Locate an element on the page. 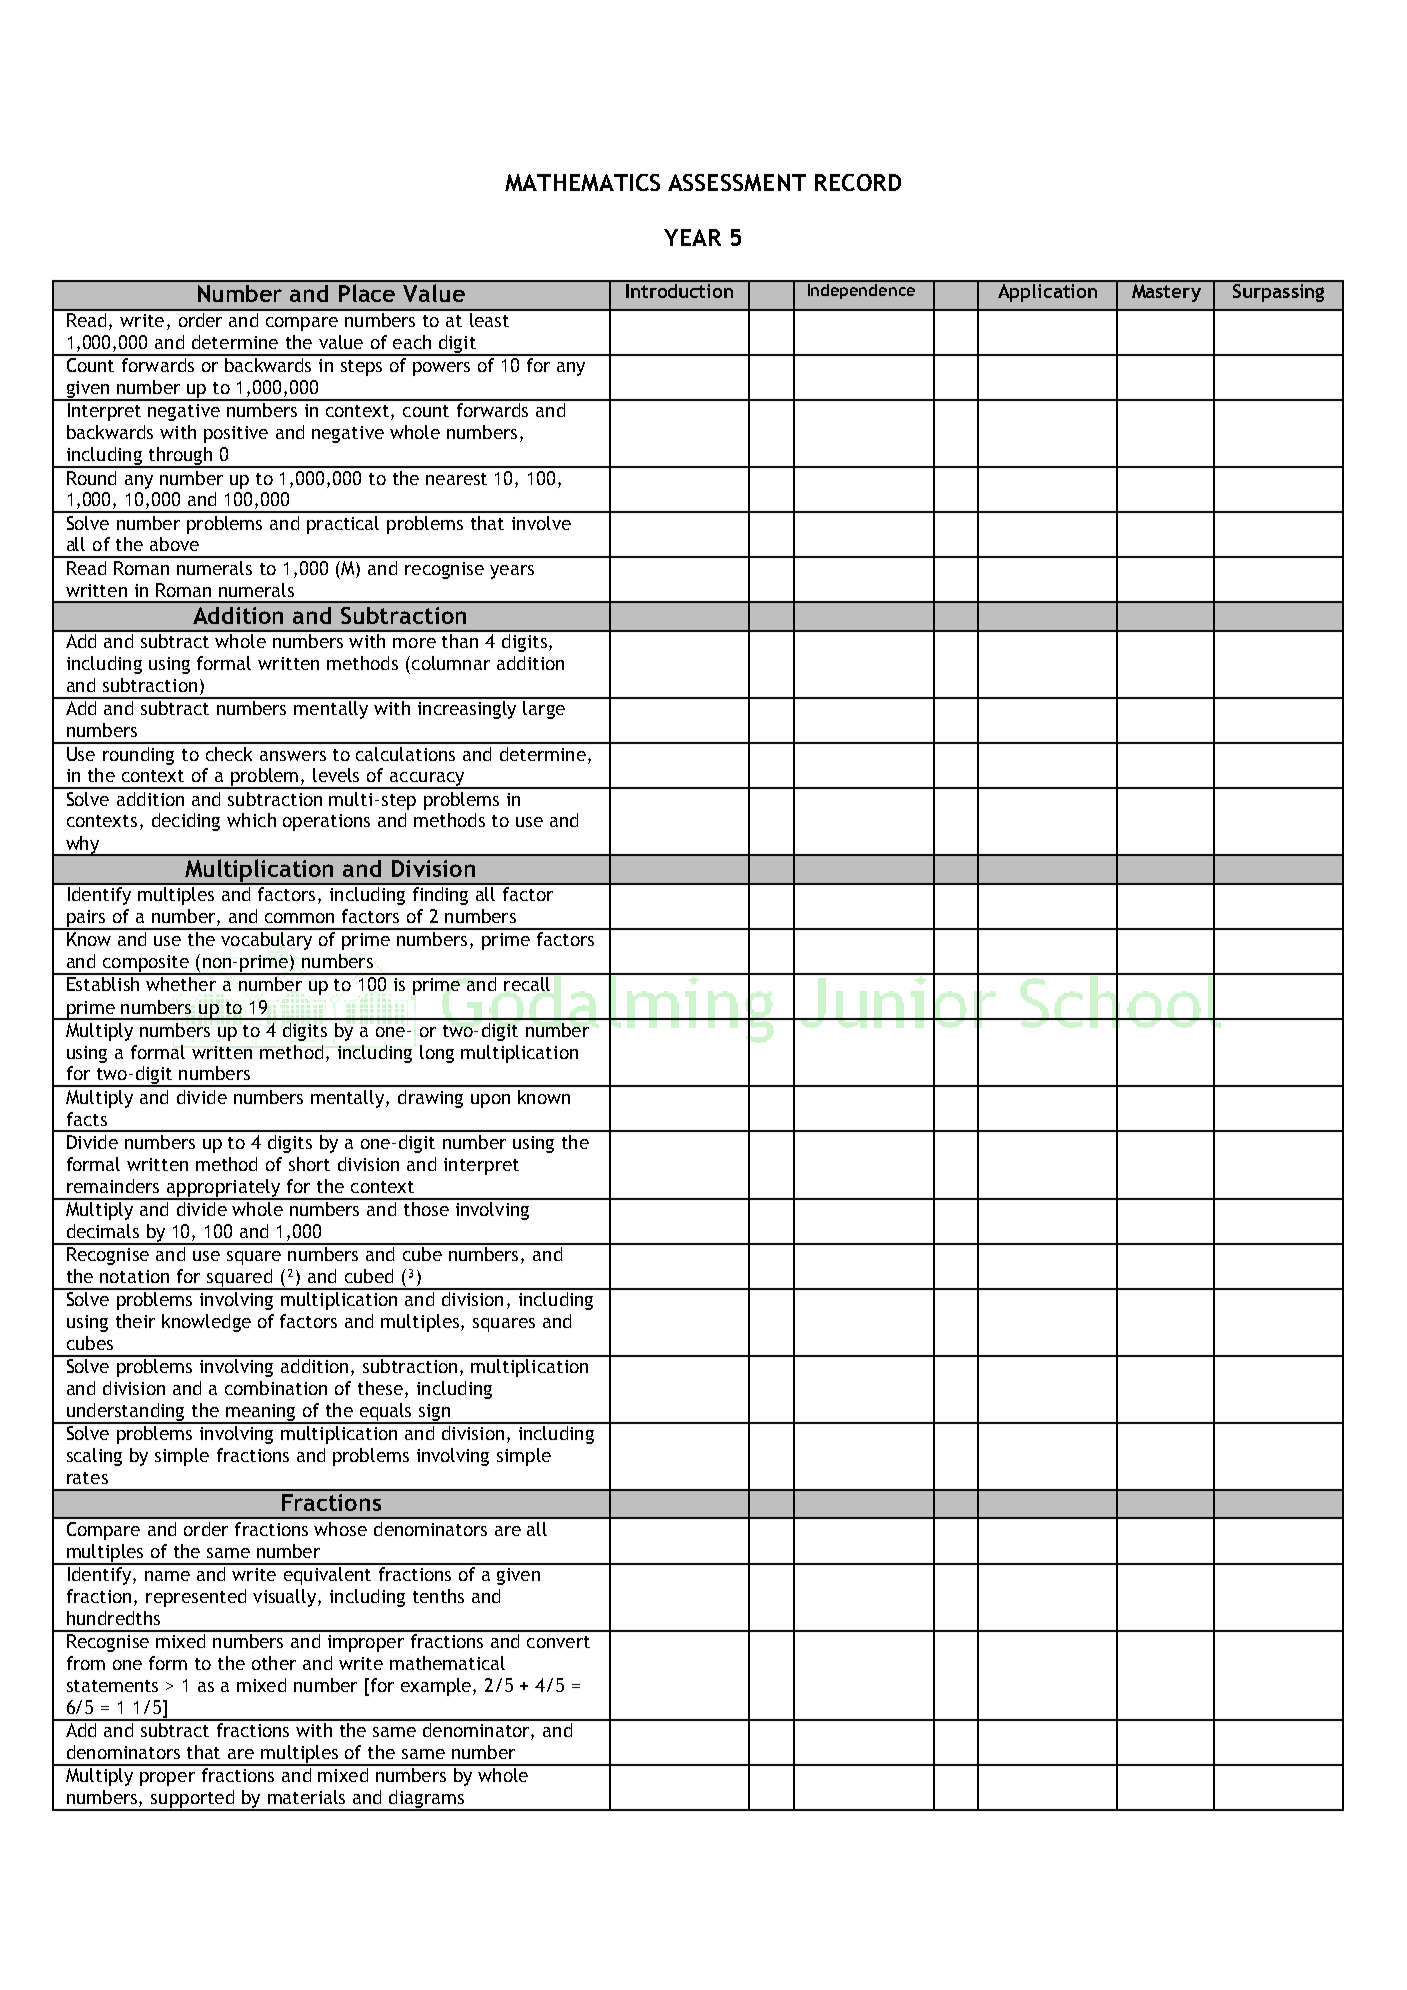 The width and height of the image is (1407, 1990). upon is located at coordinates (490, 1101).
